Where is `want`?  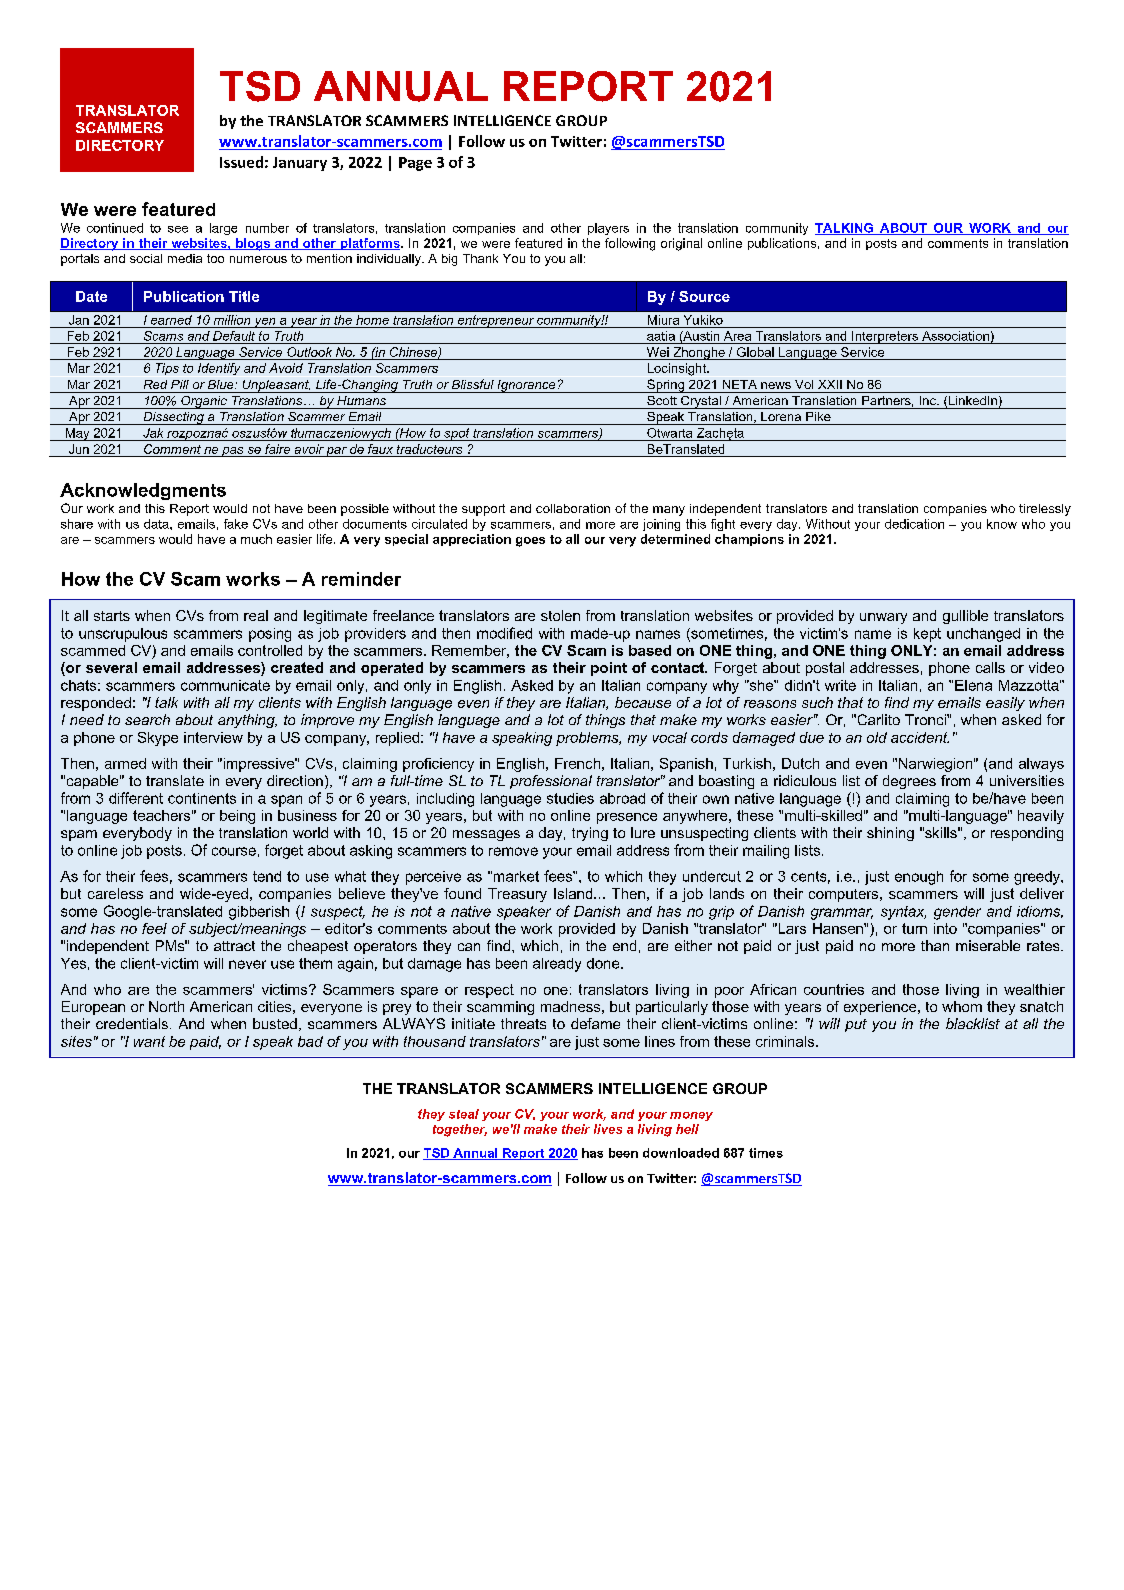 want is located at coordinates (149, 1041).
